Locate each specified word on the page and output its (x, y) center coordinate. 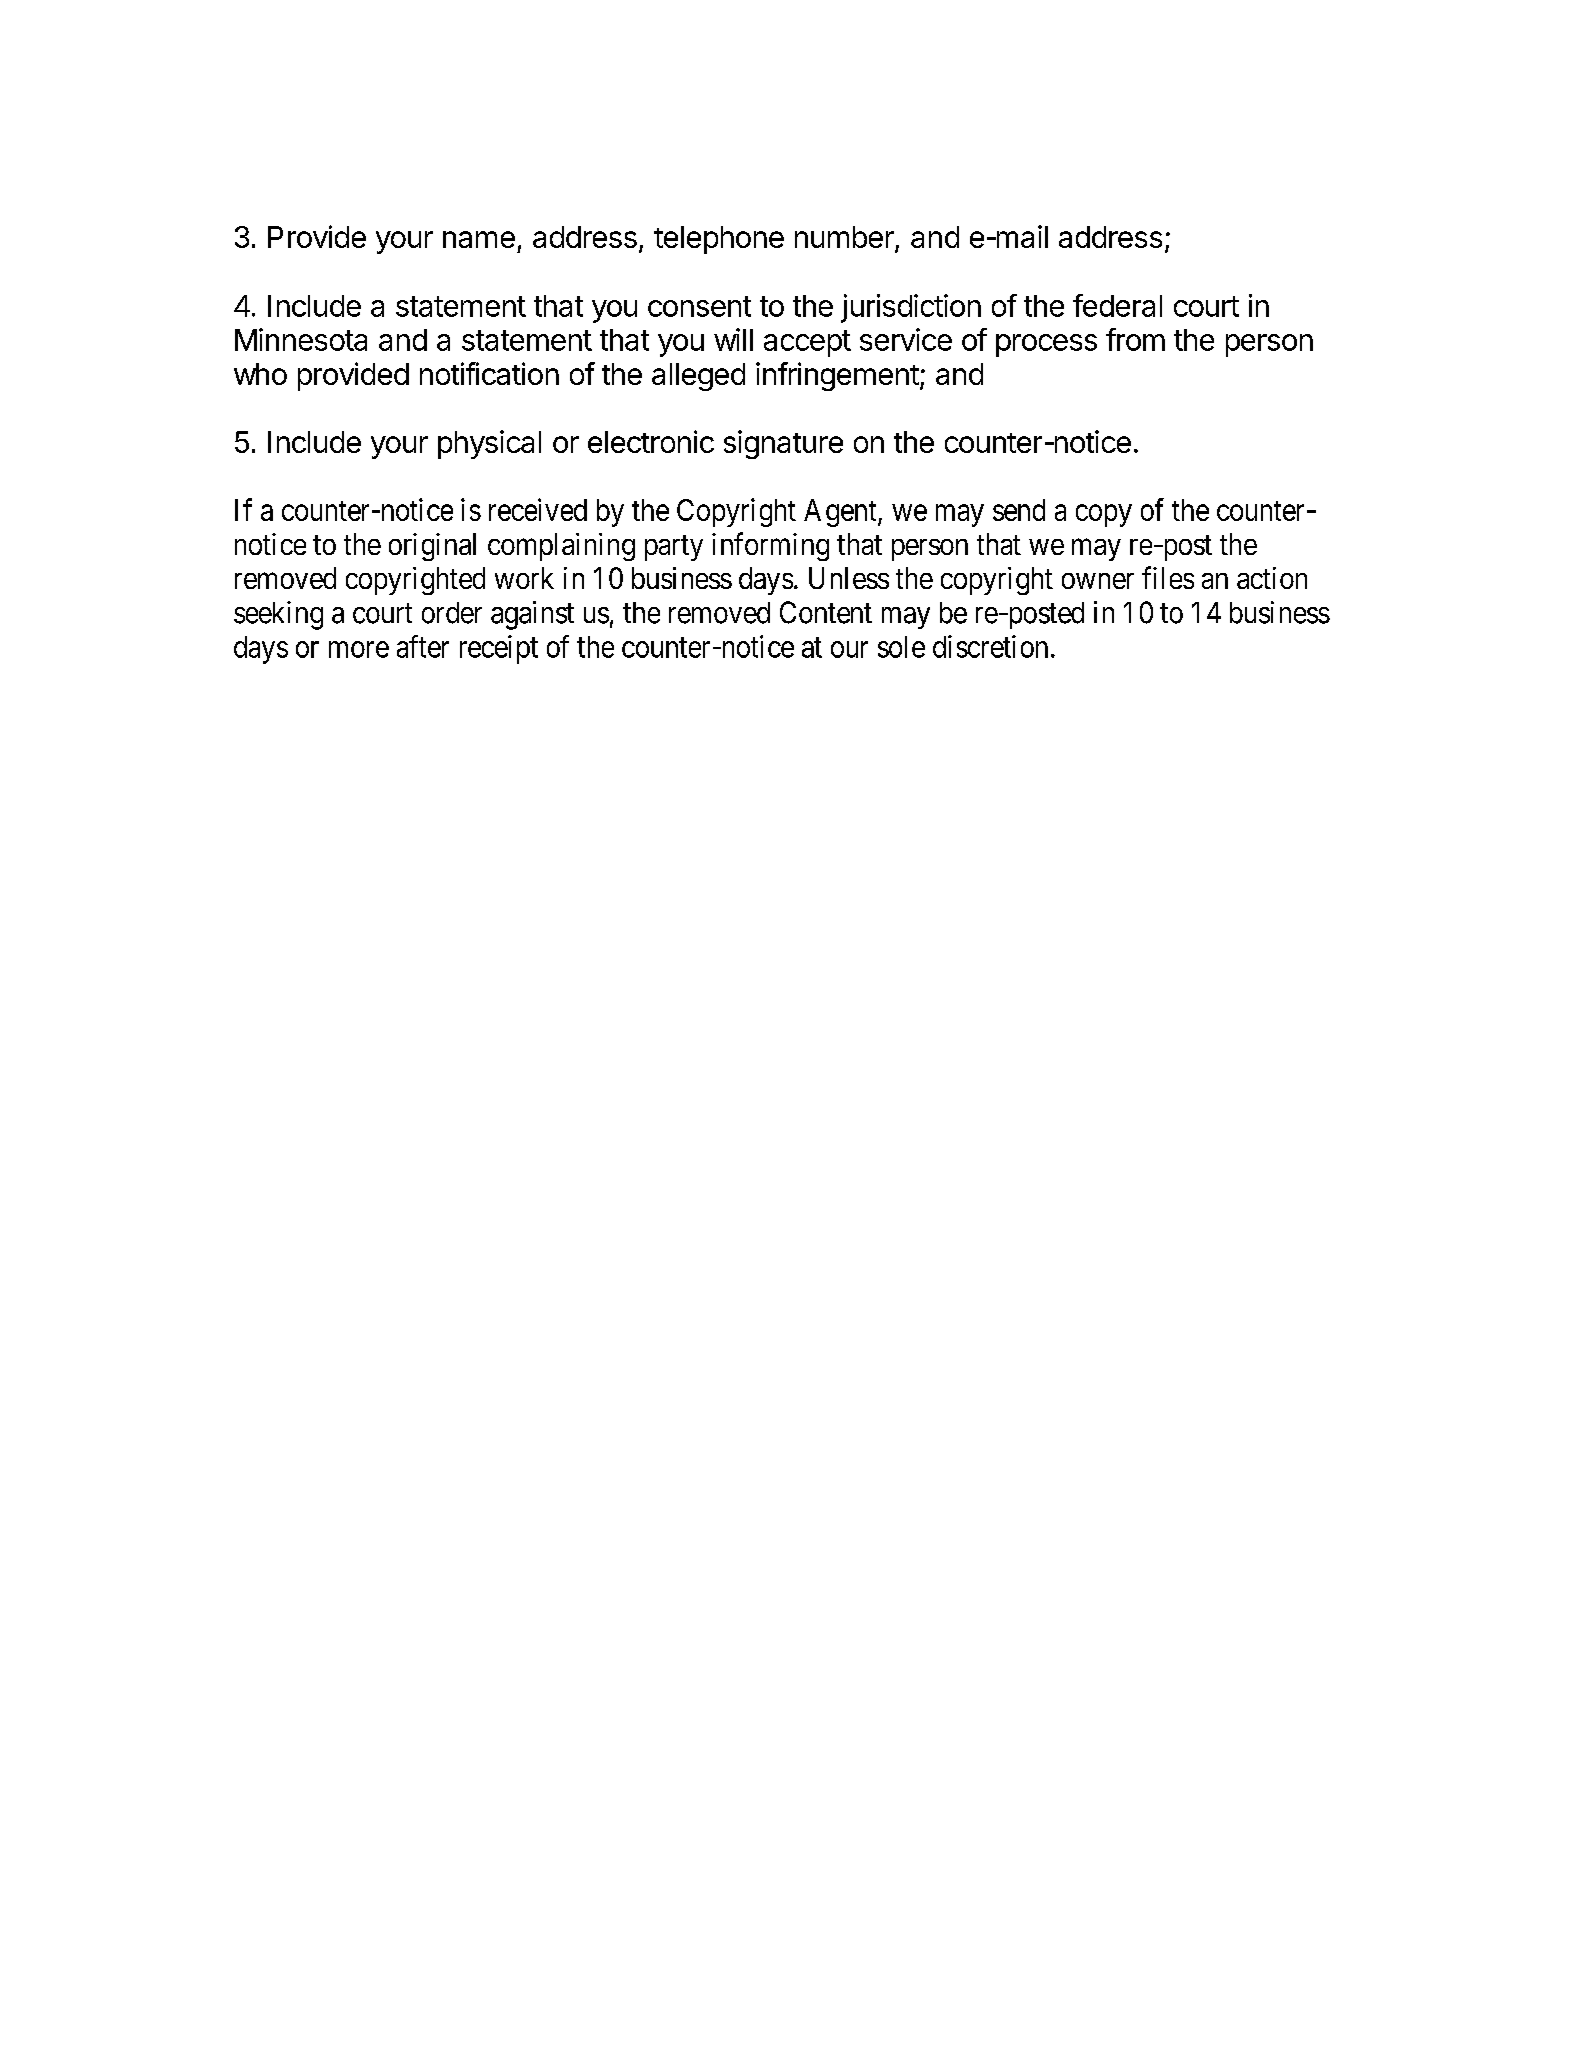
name (479, 239)
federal (1117, 305)
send (1019, 510)
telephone (719, 240)
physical (489, 444)
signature (783, 444)
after (423, 646)
